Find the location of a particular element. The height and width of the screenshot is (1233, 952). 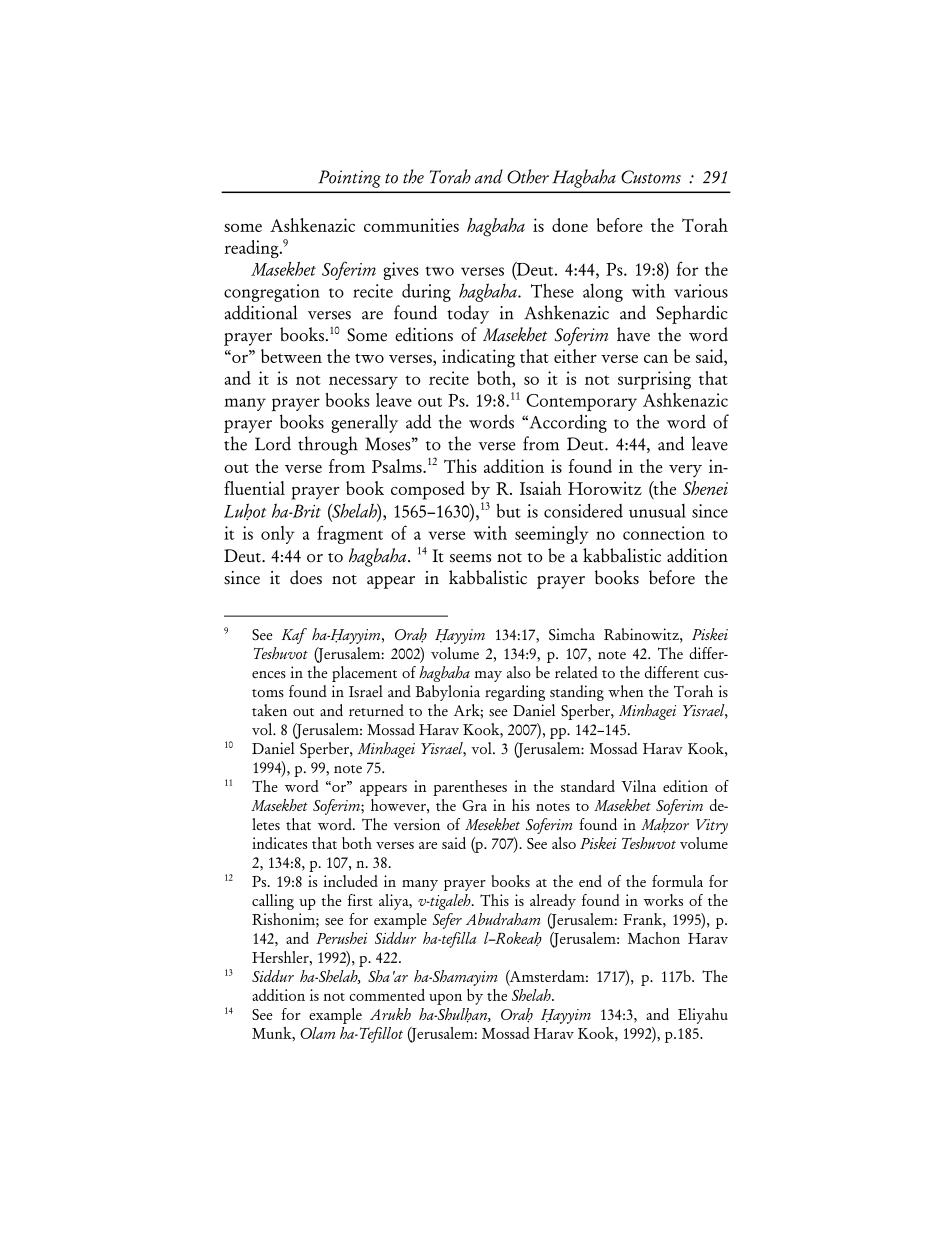

seems is located at coordinates (470, 558).
